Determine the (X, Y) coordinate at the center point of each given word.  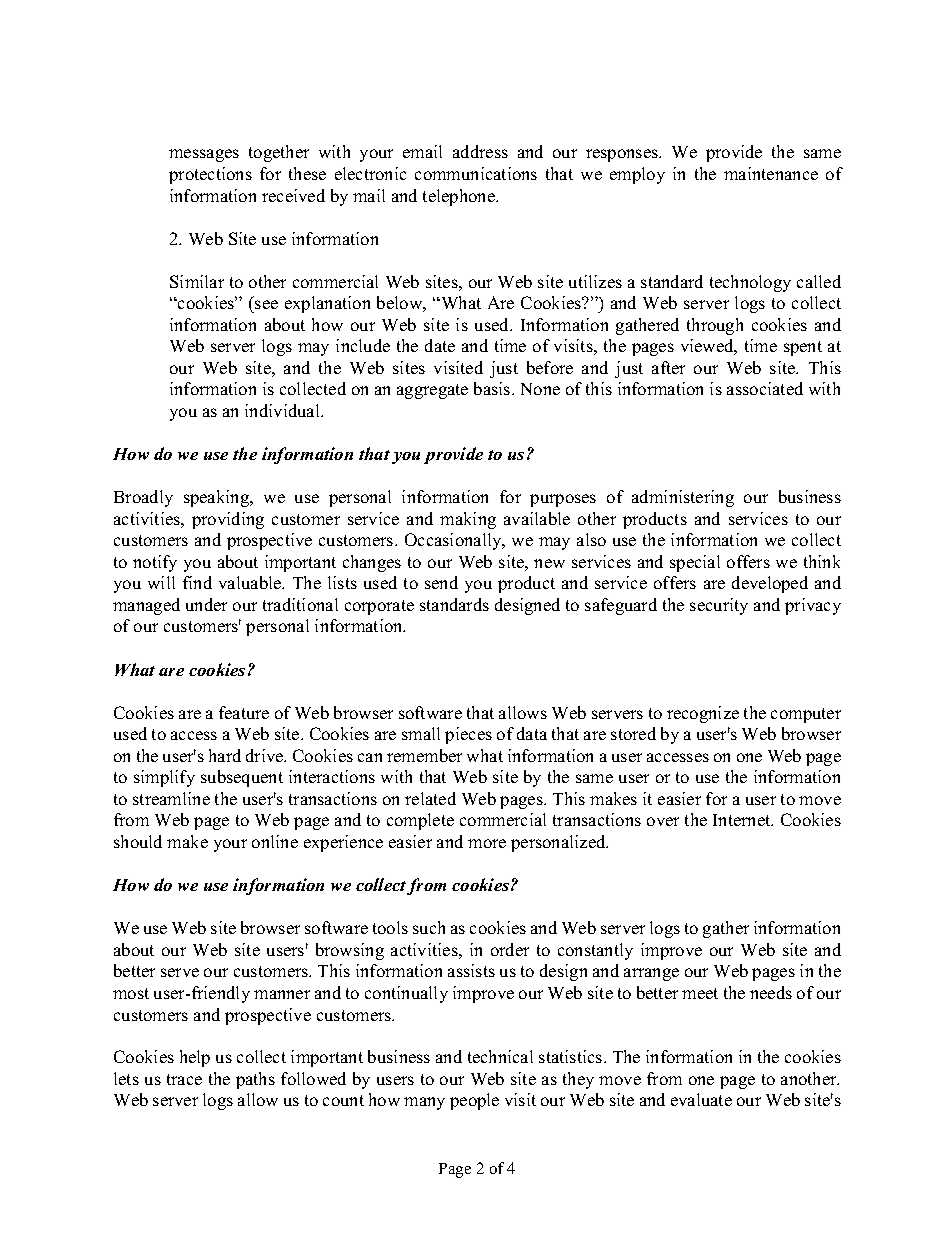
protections (210, 175)
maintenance (771, 173)
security (719, 606)
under (206, 604)
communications (476, 173)
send (441, 582)
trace (184, 1079)
